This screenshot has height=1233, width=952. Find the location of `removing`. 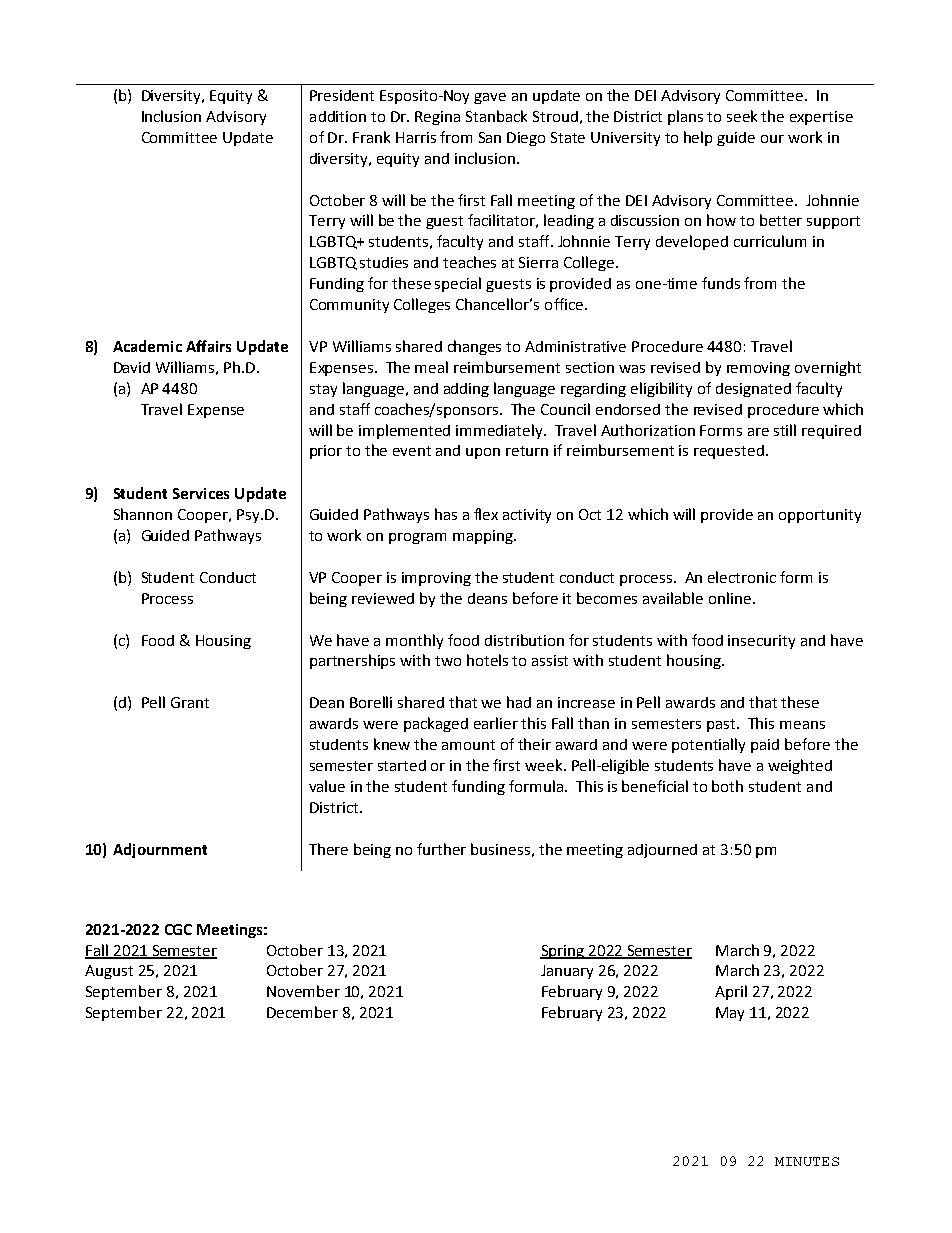

removing is located at coordinates (758, 369).
